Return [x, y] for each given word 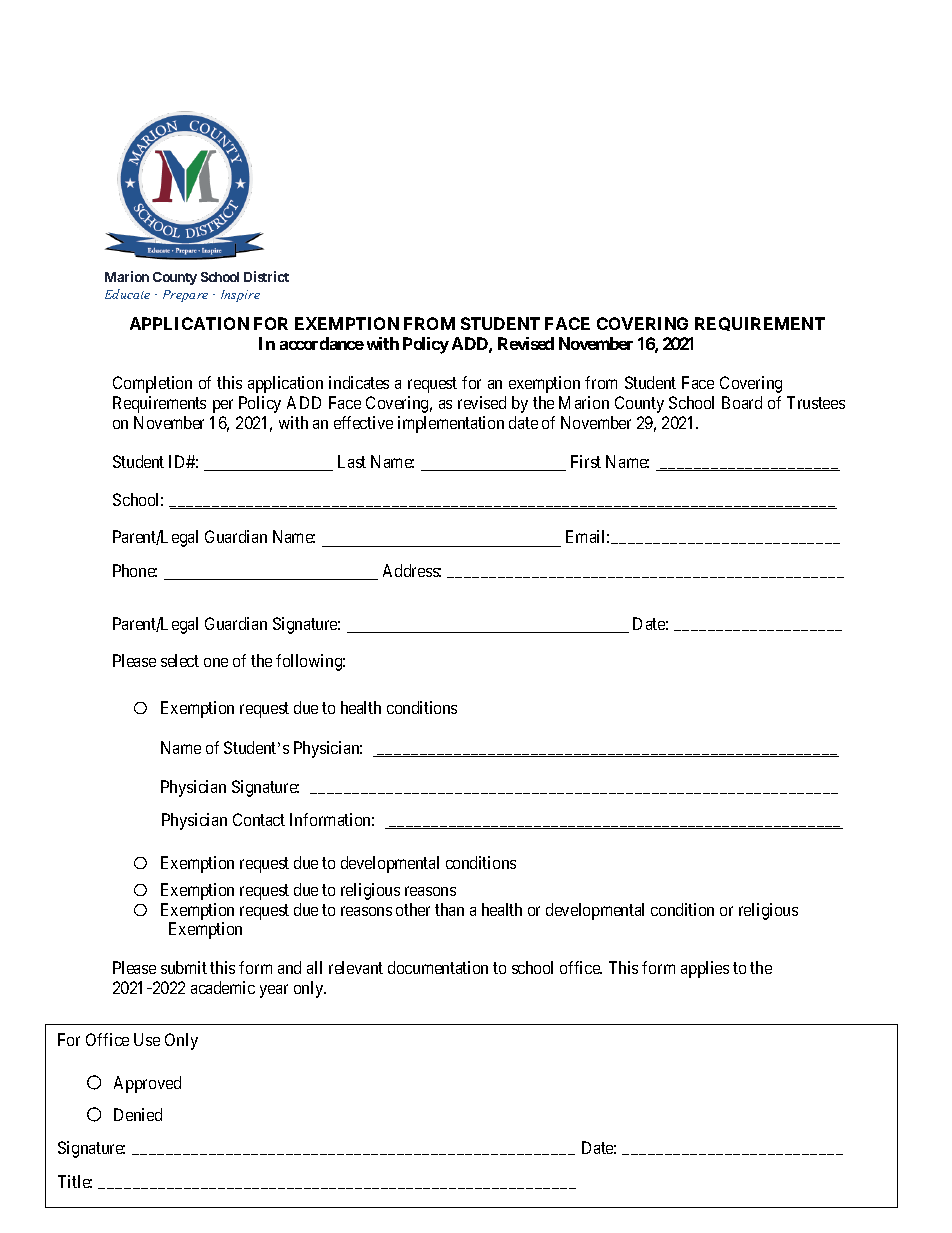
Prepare [185, 296]
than [449, 909]
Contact [259, 819]
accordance [322, 343]
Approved [147, 1084]
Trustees [816, 402]
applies [705, 969]
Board [742, 402]
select [180, 660]
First [586, 461]
